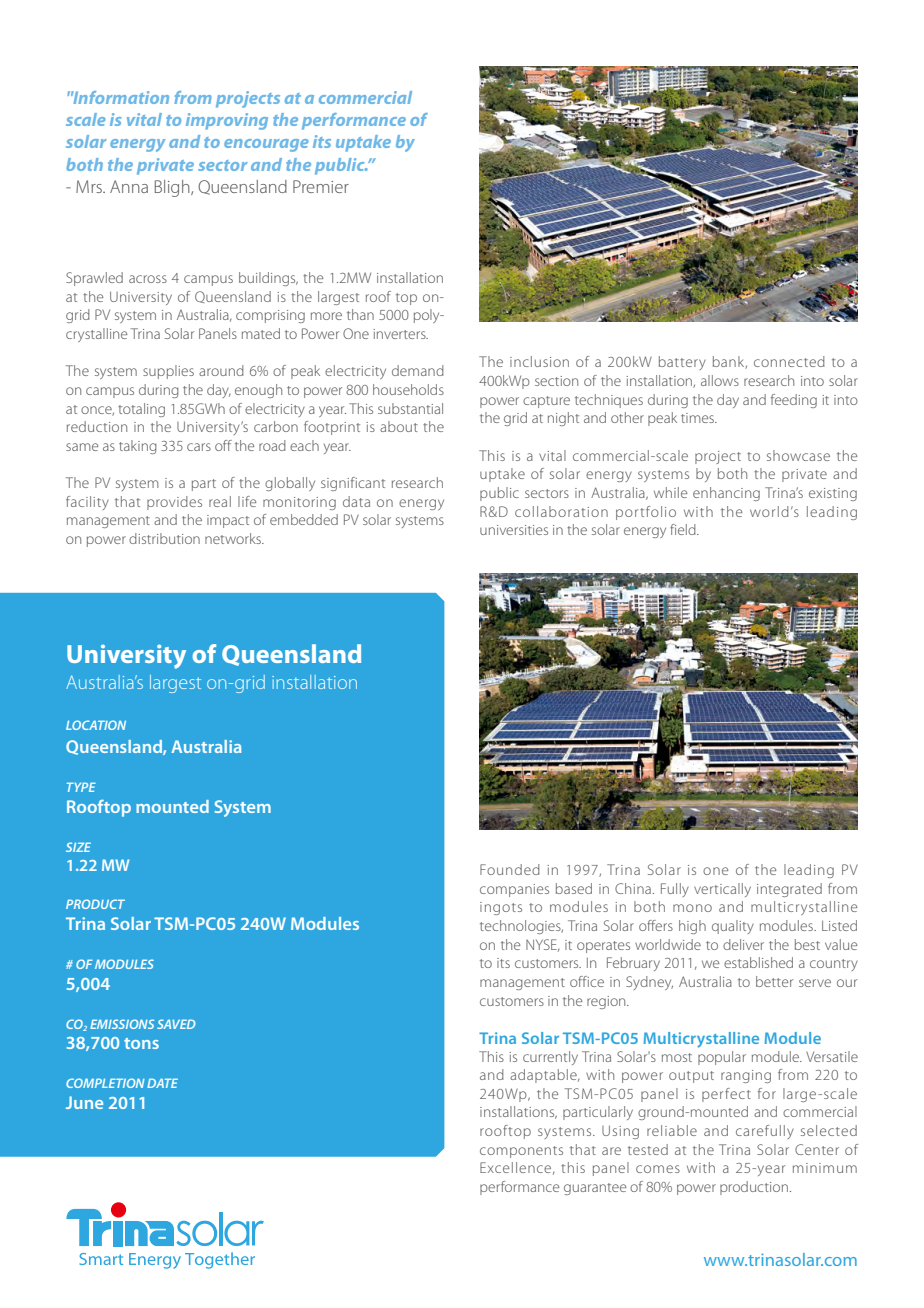 The width and height of the image is (924, 1308). Describe the element at coordinates (684, 529) in the image. I see `field` at that location.
